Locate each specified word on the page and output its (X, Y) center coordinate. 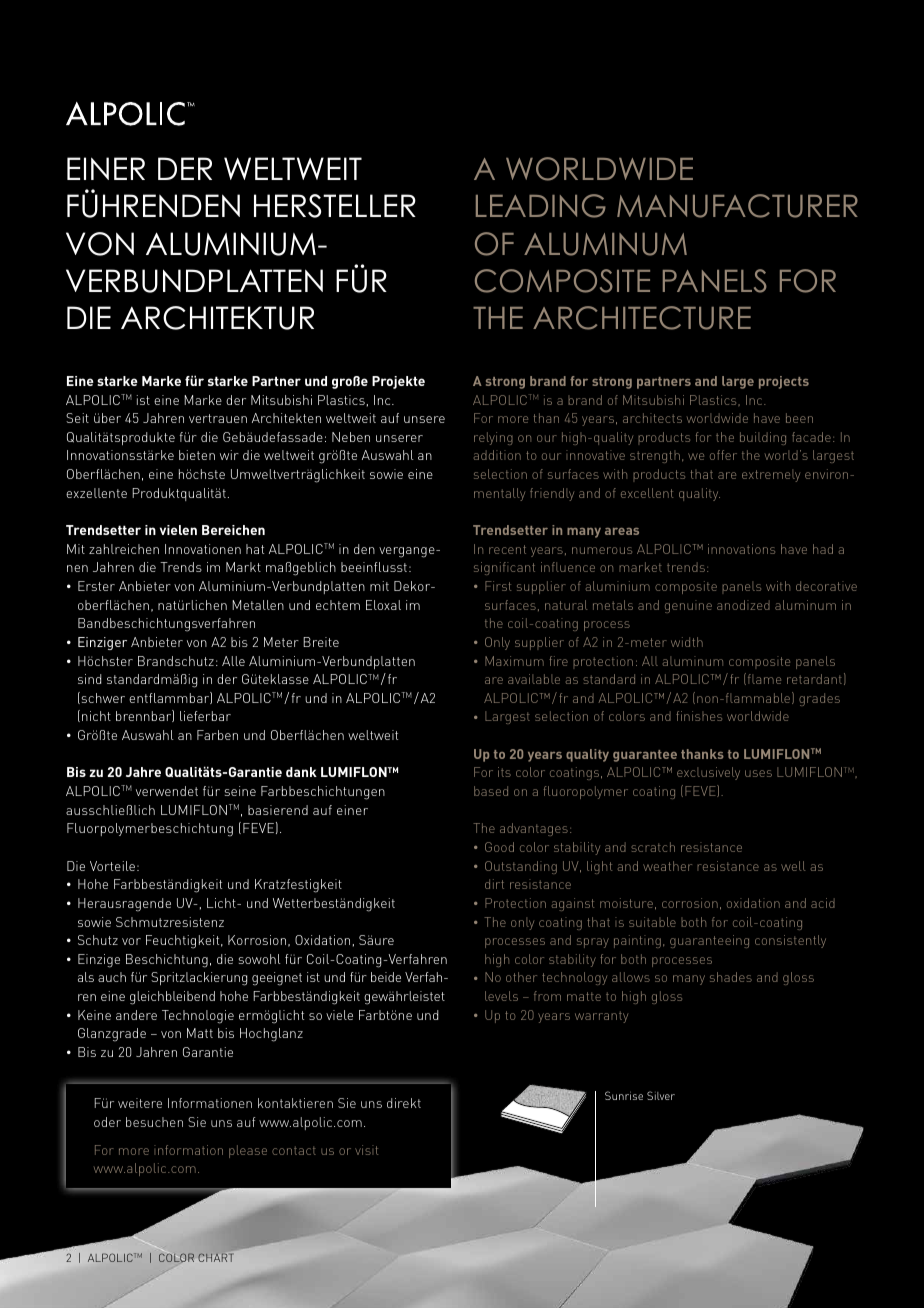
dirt (494, 884)
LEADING (541, 206)
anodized (743, 605)
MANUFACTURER (737, 206)
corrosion (690, 903)
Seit (77, 418)
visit (366, 1150)
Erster (96, 586)
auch (112, 977)
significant (504, 568)
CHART (216, 1257)
